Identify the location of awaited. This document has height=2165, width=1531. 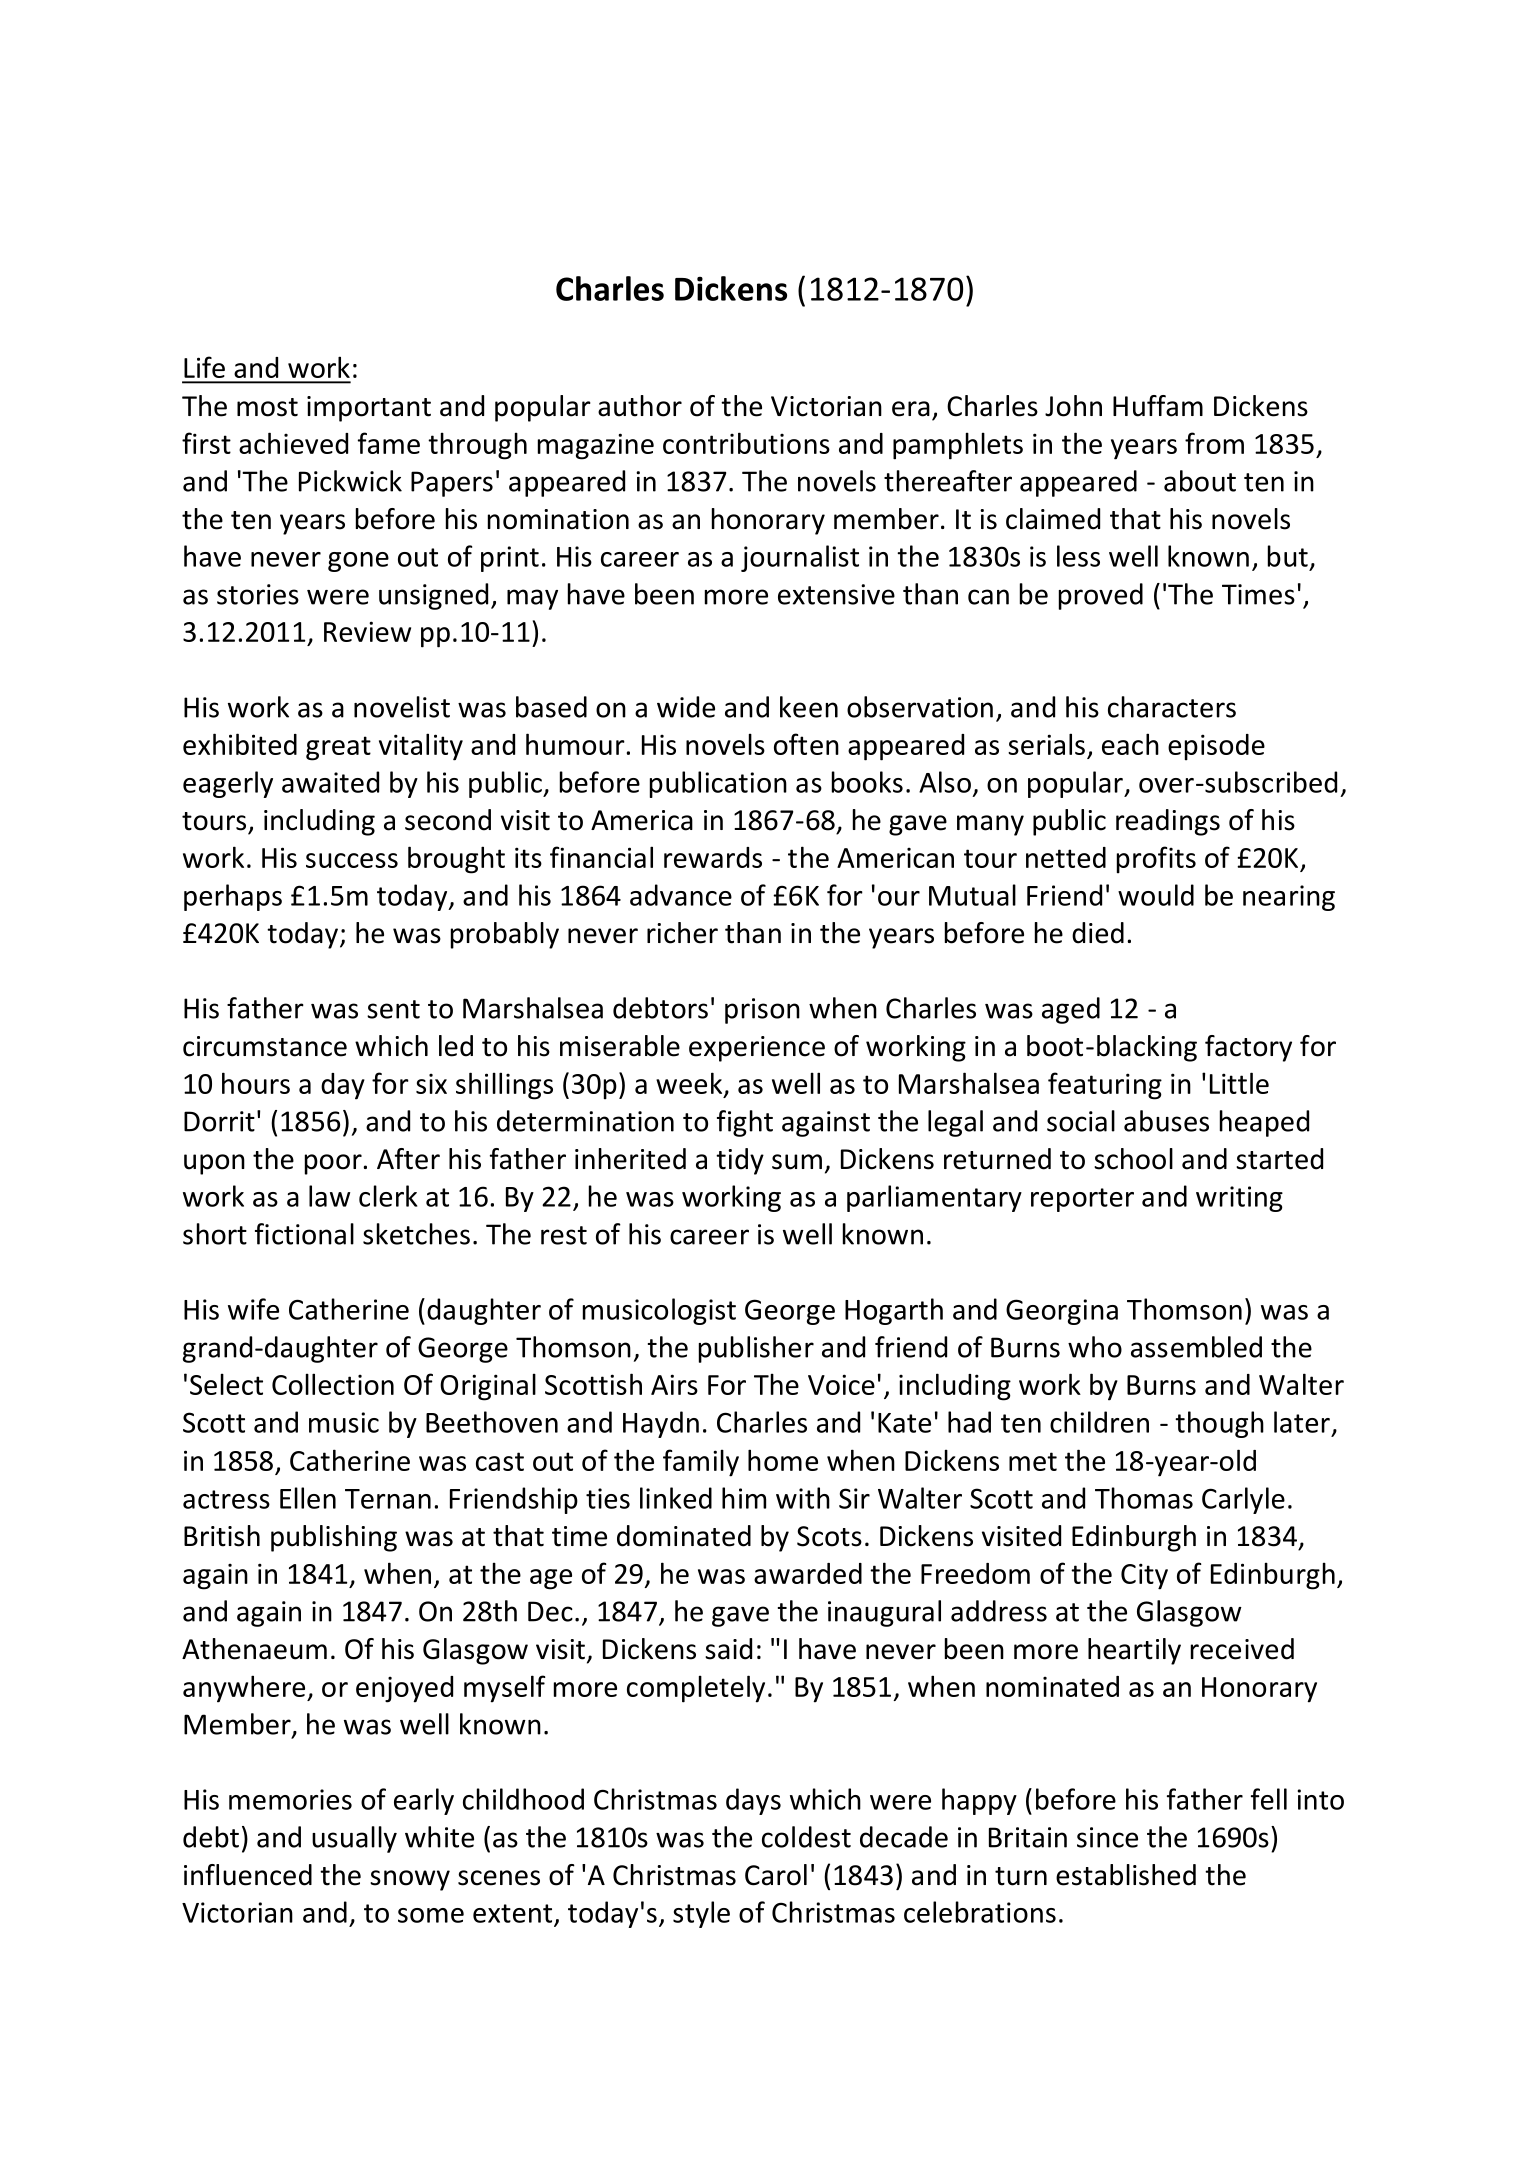
(330, 782).
